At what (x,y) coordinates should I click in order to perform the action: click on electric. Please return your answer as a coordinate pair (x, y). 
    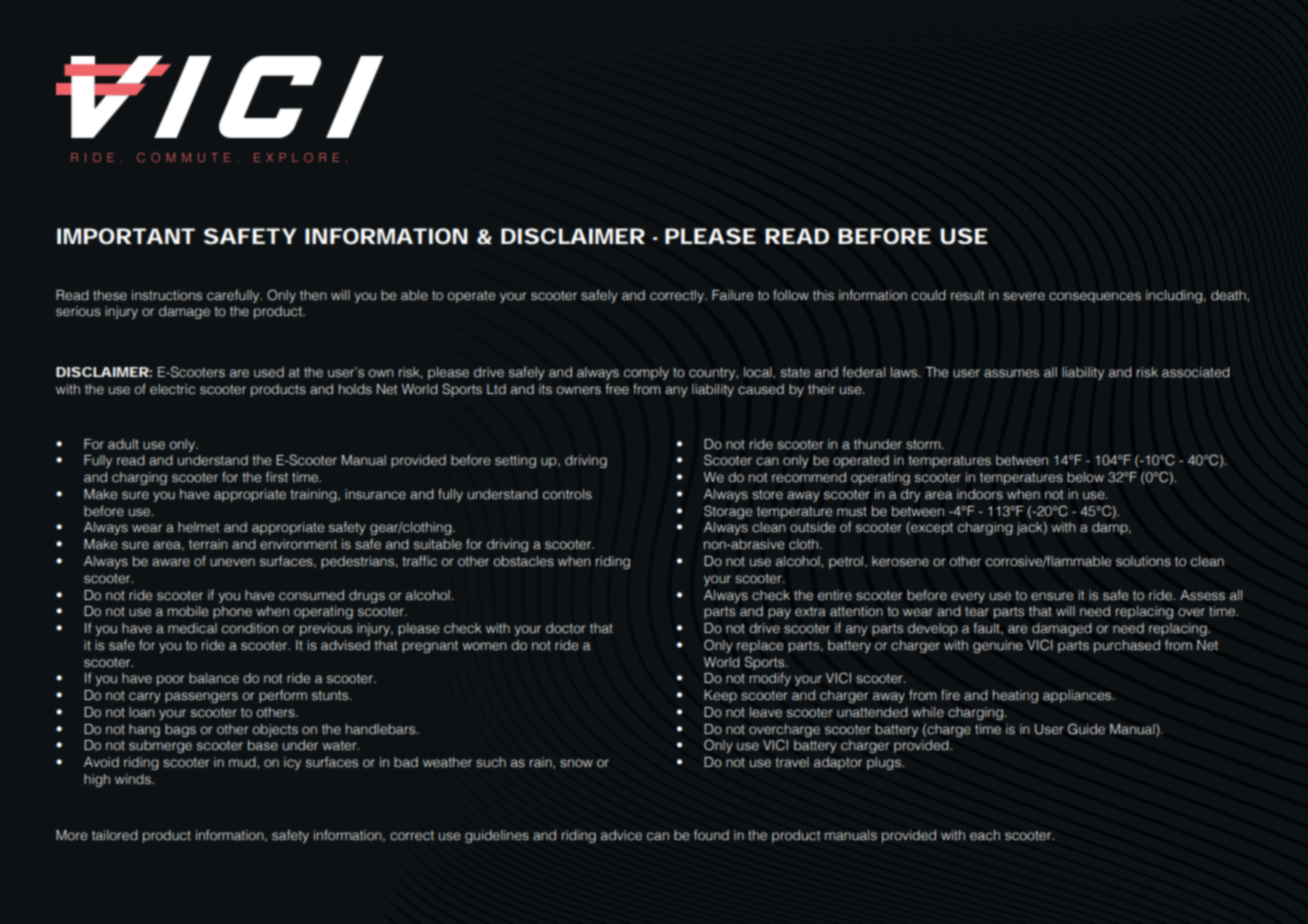
    Looking at the image, I should click on (172, 389).
